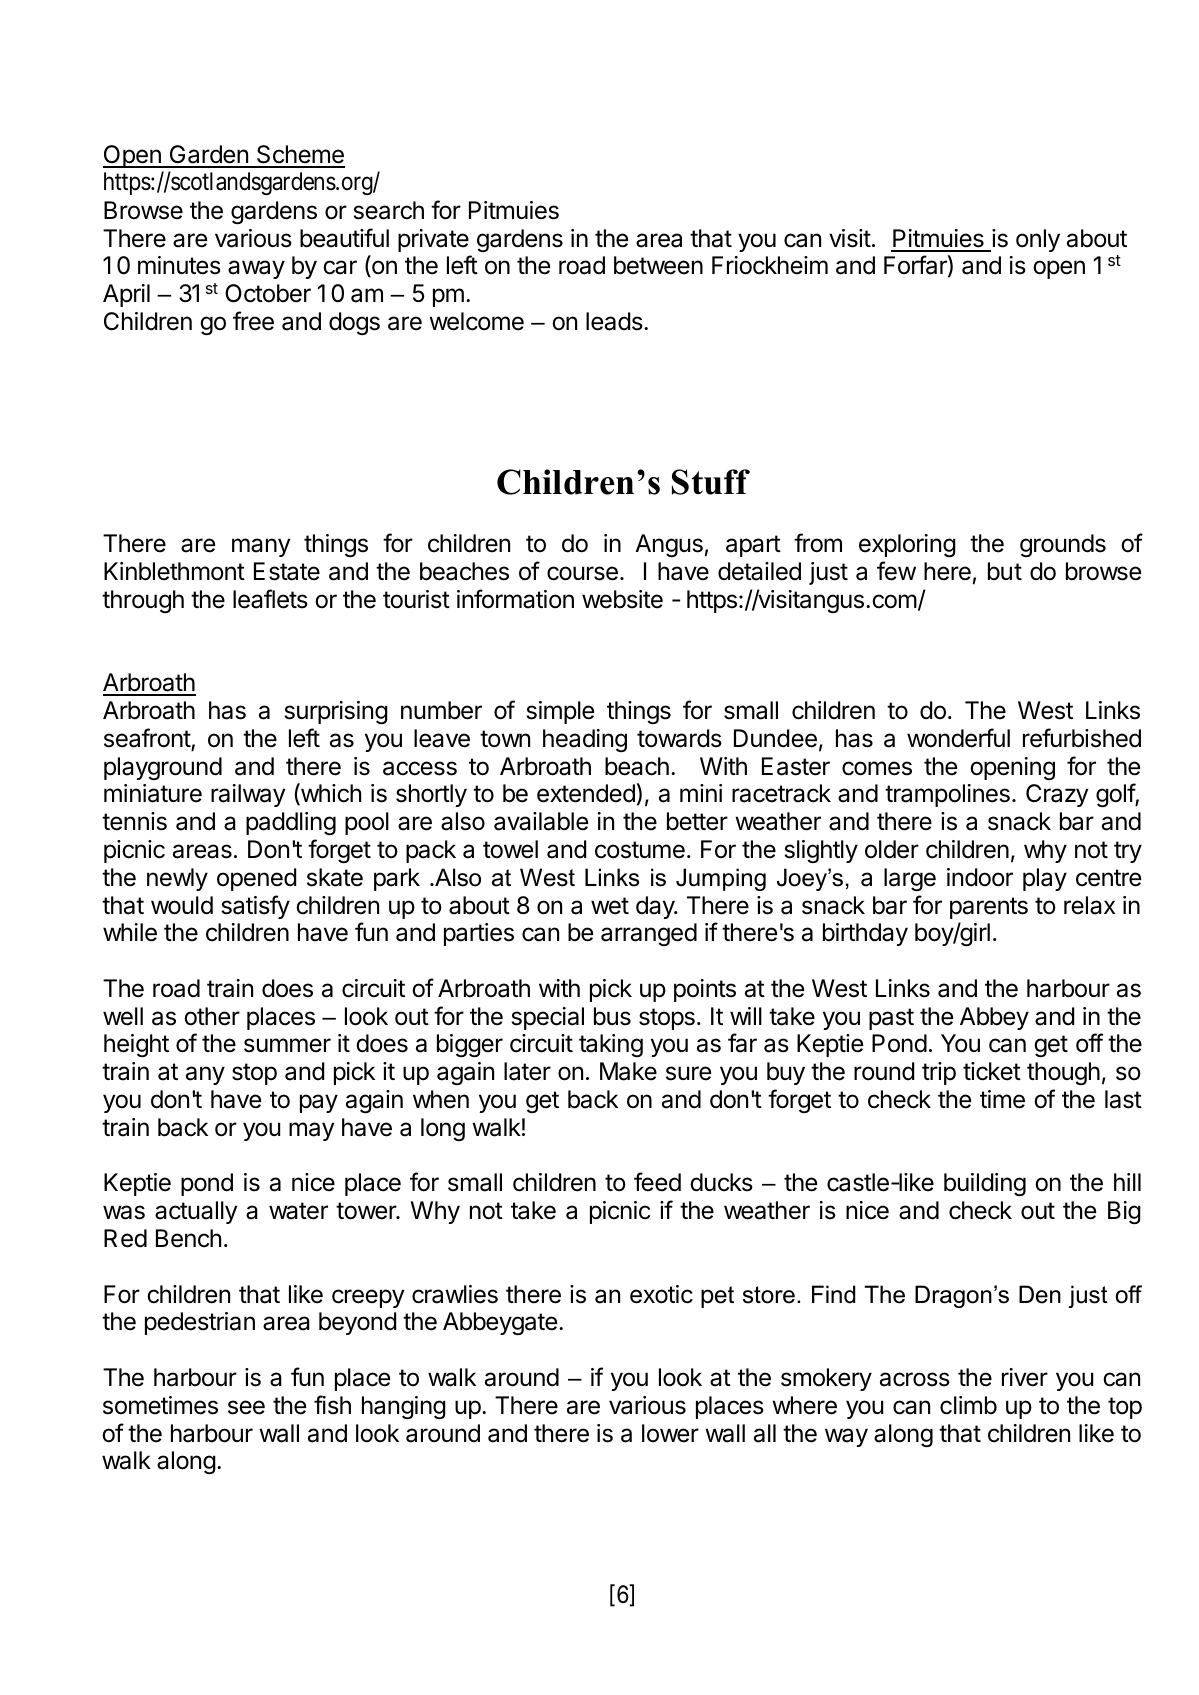 This page has height=1695, width=1199. I want to click on lower, so click(670, 1433).
